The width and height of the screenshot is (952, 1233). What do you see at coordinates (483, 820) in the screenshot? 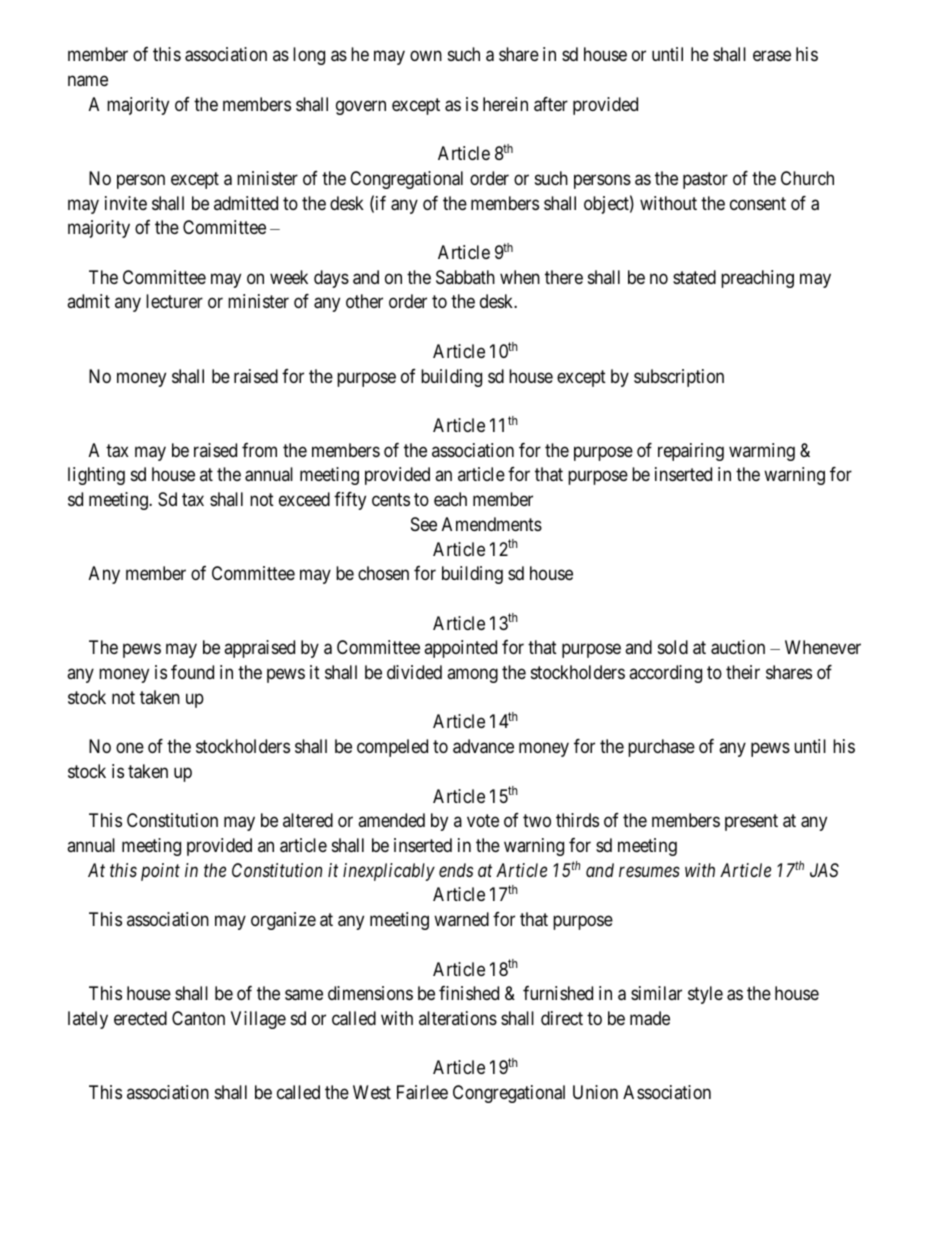
I see `vote` at bounding box center [483, 820].
